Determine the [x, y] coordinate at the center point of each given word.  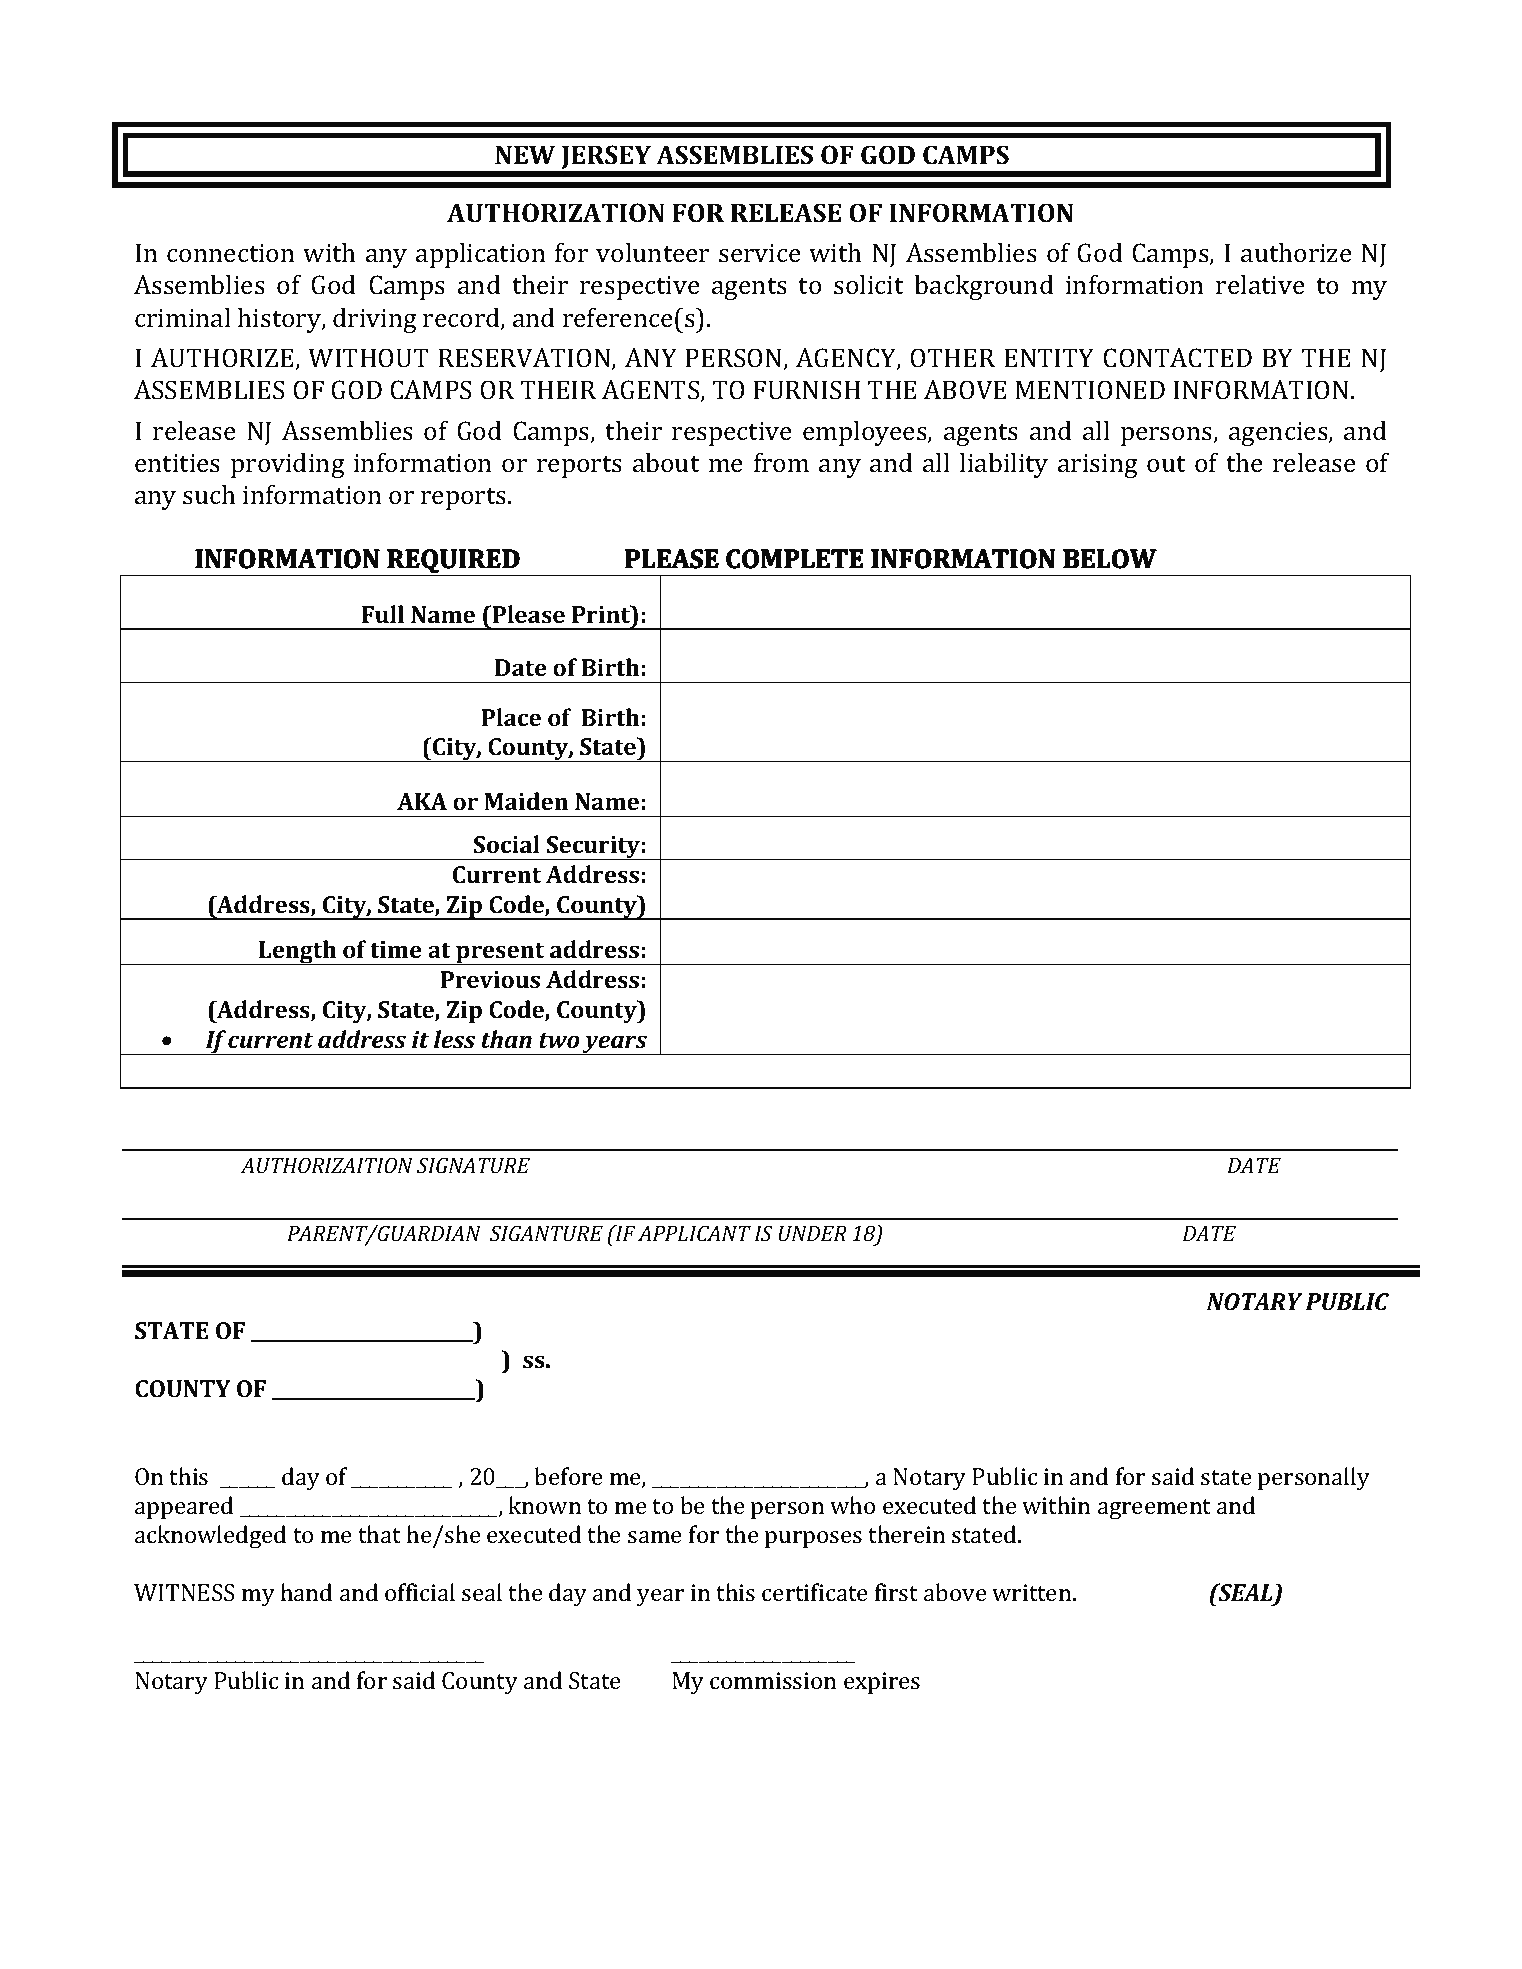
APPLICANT [694, 1233]
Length [298, 952]
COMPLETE [794, 558]
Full [383, 614]
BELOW [1109, 558]
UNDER [813, 1233]
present [500, 954]
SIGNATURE [473, 1165]
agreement [1154, 1509]
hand [306, 1592]
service [760, 253]
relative [1260, 285]
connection [231, 253]
